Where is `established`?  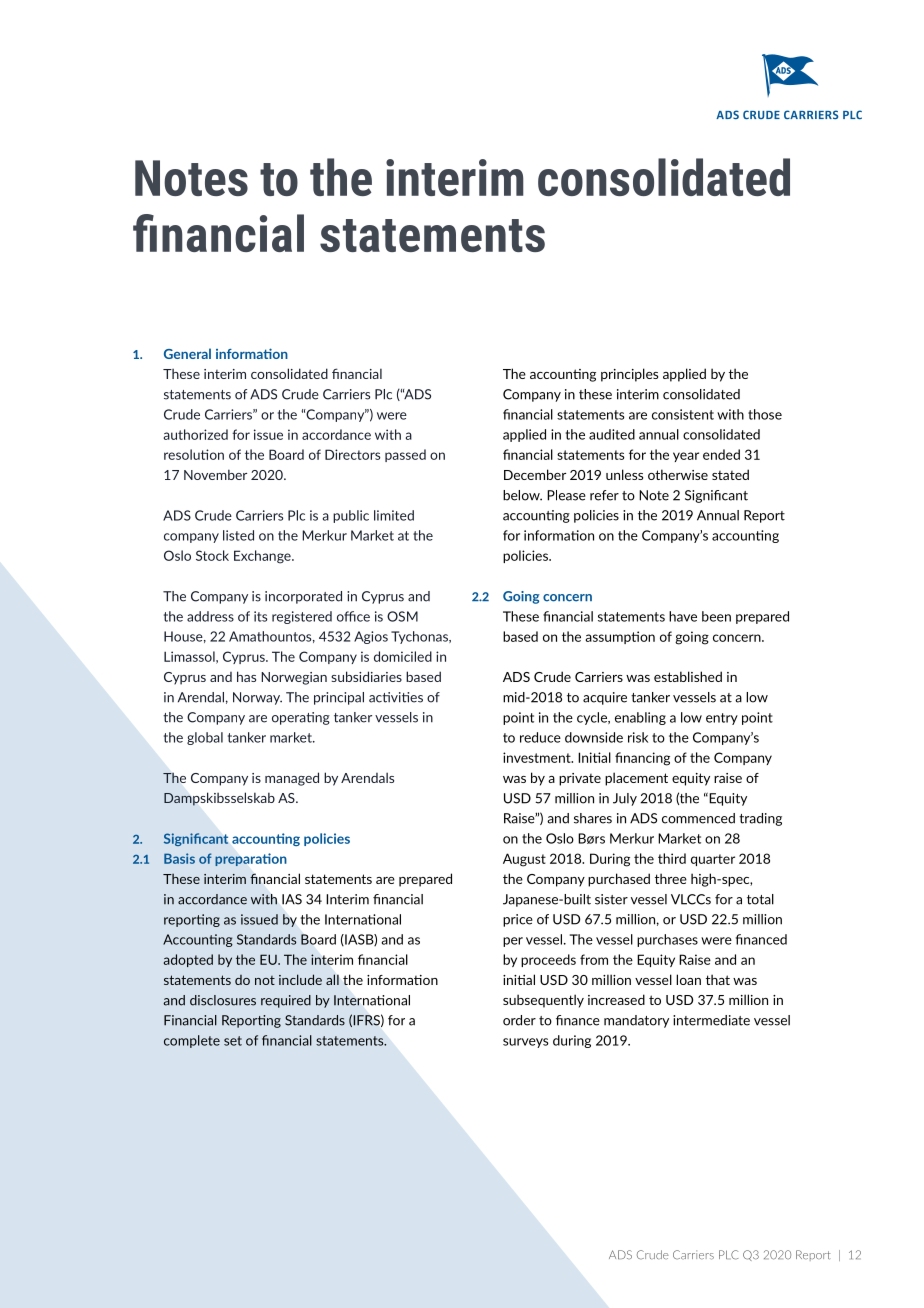
established is located at coordinates (688, 676).
